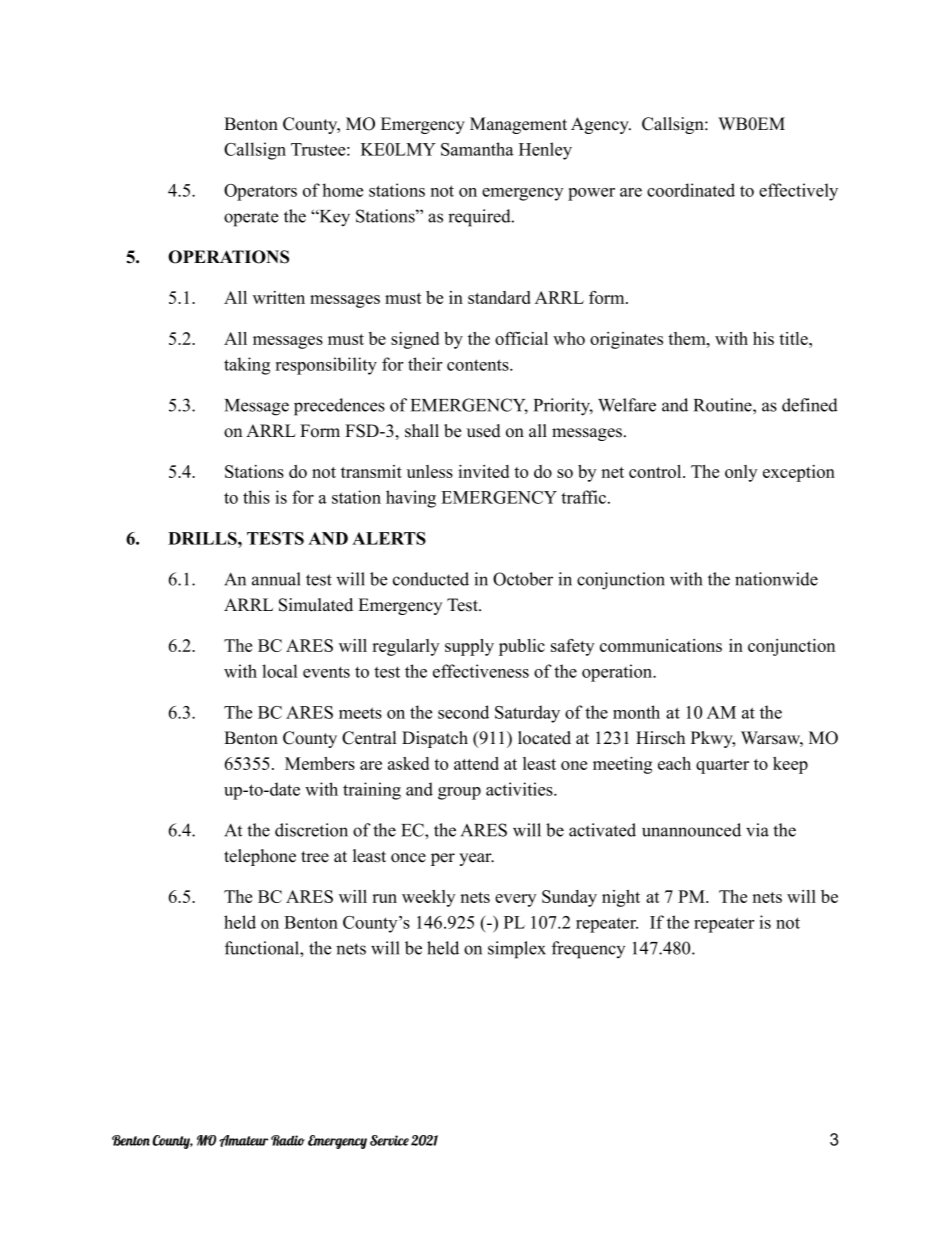  What do you see at coordinates (522, 647) in the screenshot?
I see `public` at bounding box center [522, 647].
